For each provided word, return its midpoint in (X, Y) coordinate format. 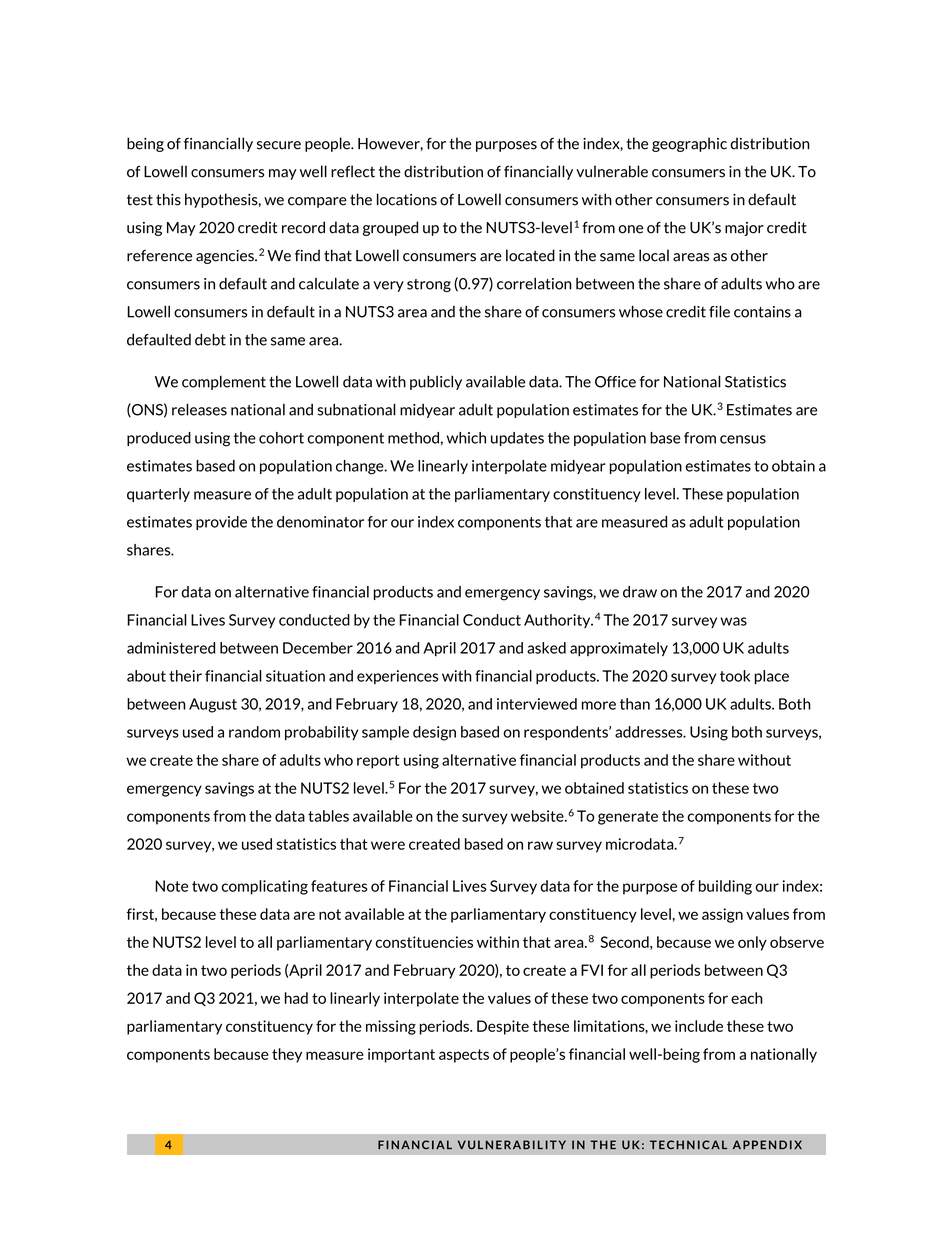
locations (407, 199)
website (538, 816)
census (743, 439)
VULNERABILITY (512, 1145)
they (287, 1055)
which (466, 438)
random (254, 732)
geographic (689, 144)
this (168, 199)
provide (221, 523)
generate (628, 818)
